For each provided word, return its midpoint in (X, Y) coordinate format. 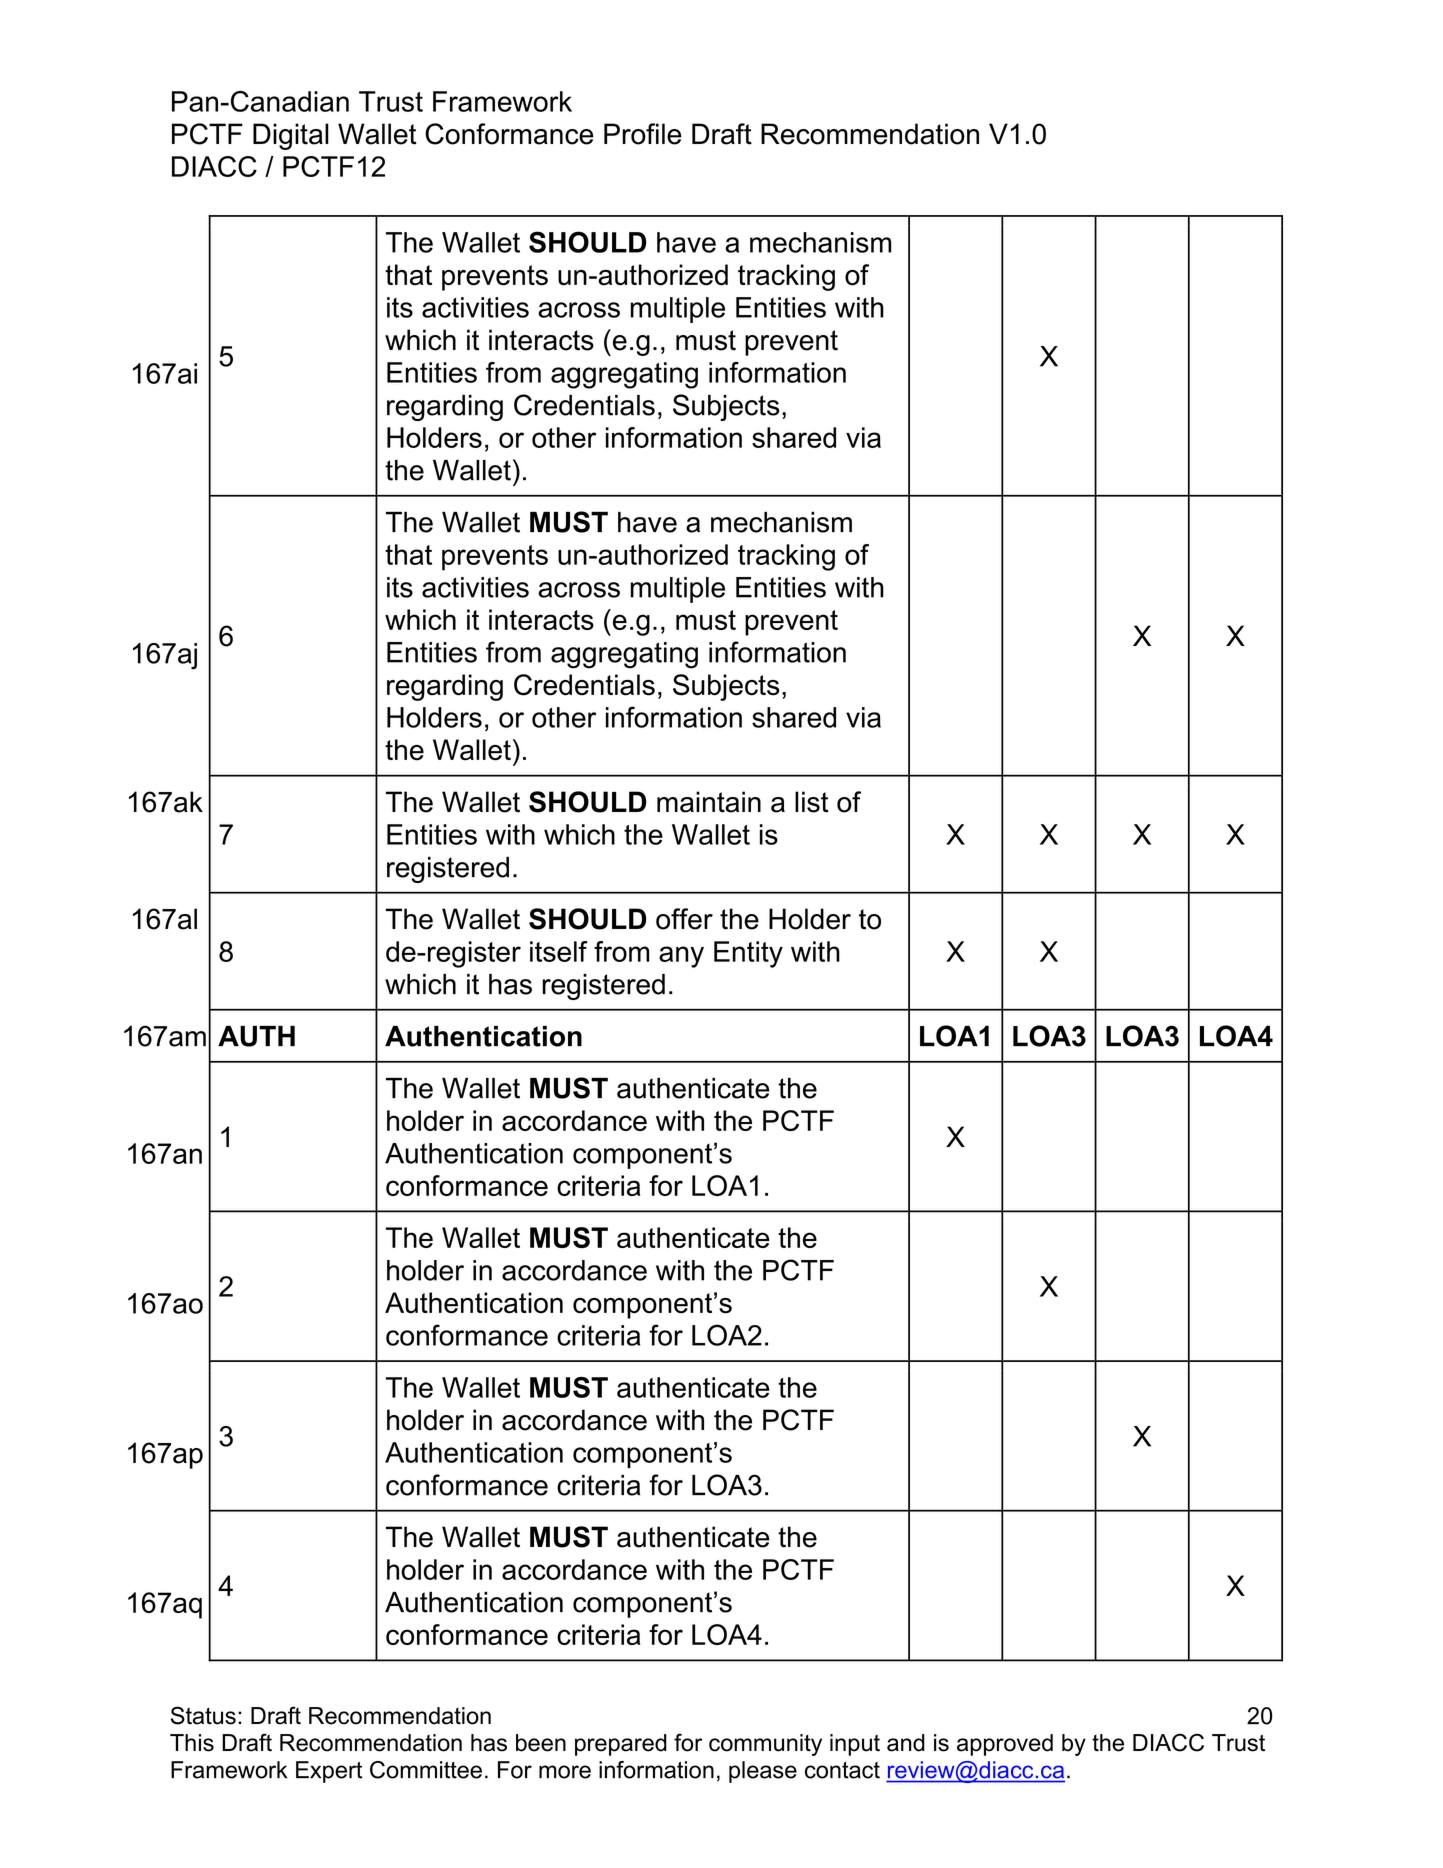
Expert (329, 1772)
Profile (643, 134)
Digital (291, 136)
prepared (621, 1745)
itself (559, 951)
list (812, 802)
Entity (748, 954)
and (906, 1743)
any (681, 957)
